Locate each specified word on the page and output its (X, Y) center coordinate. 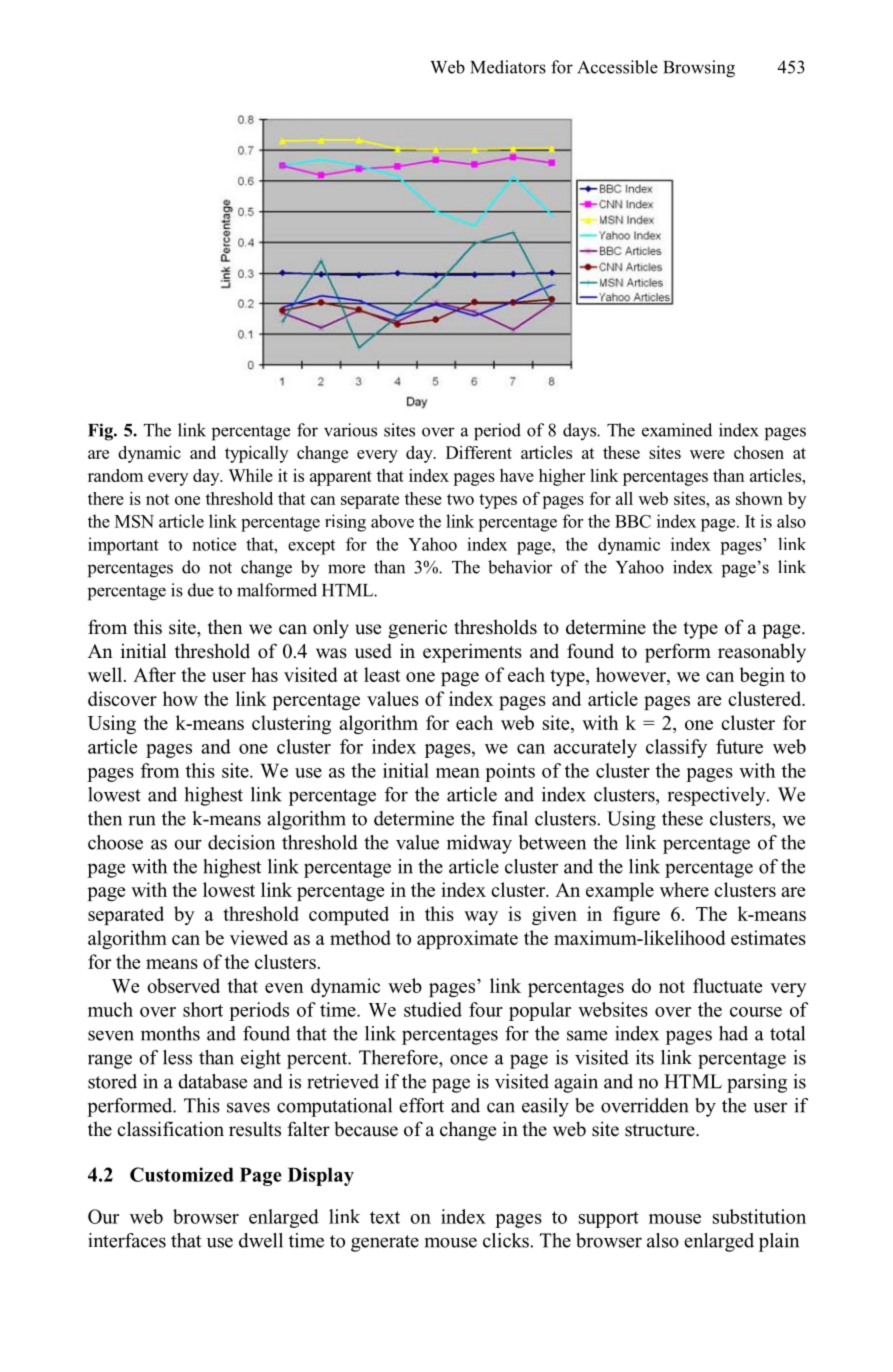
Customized (182, 1174)
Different (479, 452)
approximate (467, 939)
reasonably (762, 653)
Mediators (508, 67)
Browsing (699, 69)
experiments (472, 653)
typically (257, 454)
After (154, 674)
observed (183, 985)
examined (677, 430)
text (385, 1217)
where (684, 889)
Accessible (617, 67)
